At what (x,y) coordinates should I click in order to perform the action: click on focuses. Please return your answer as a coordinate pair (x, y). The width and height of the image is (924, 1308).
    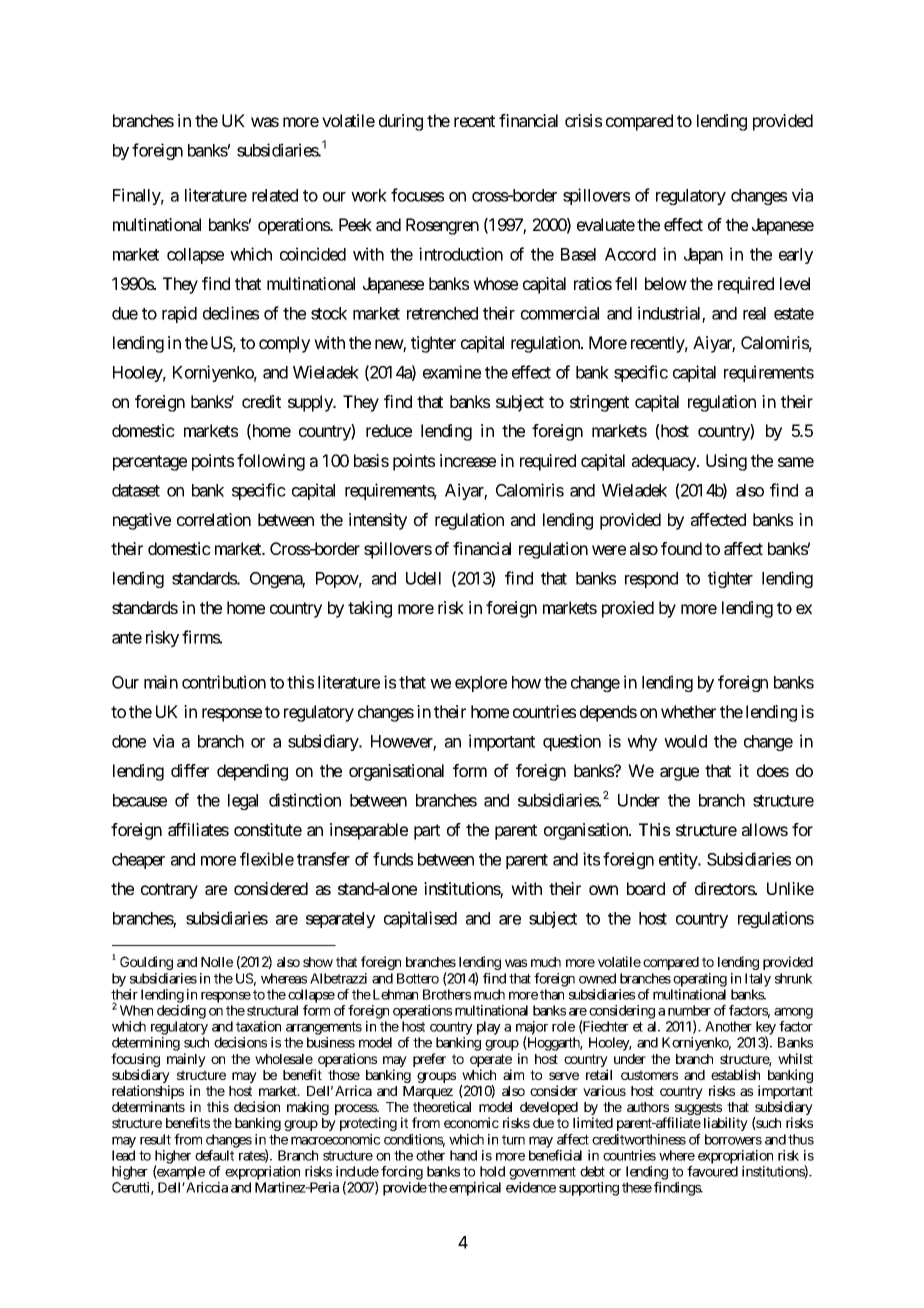
    Looking at the image, I should click on (417, 195).
